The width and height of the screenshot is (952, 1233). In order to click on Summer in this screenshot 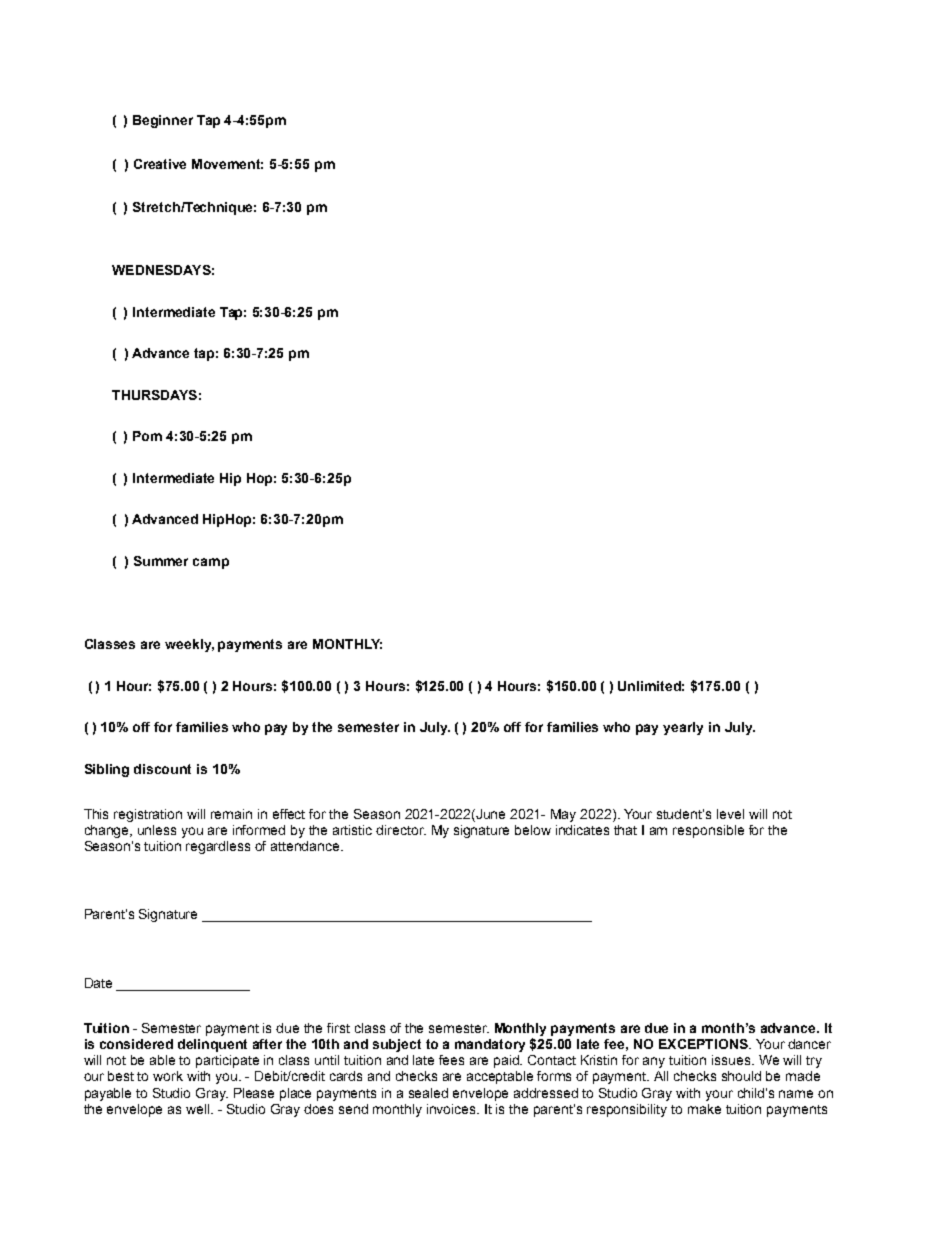, I will do `click(161, 561)`.
